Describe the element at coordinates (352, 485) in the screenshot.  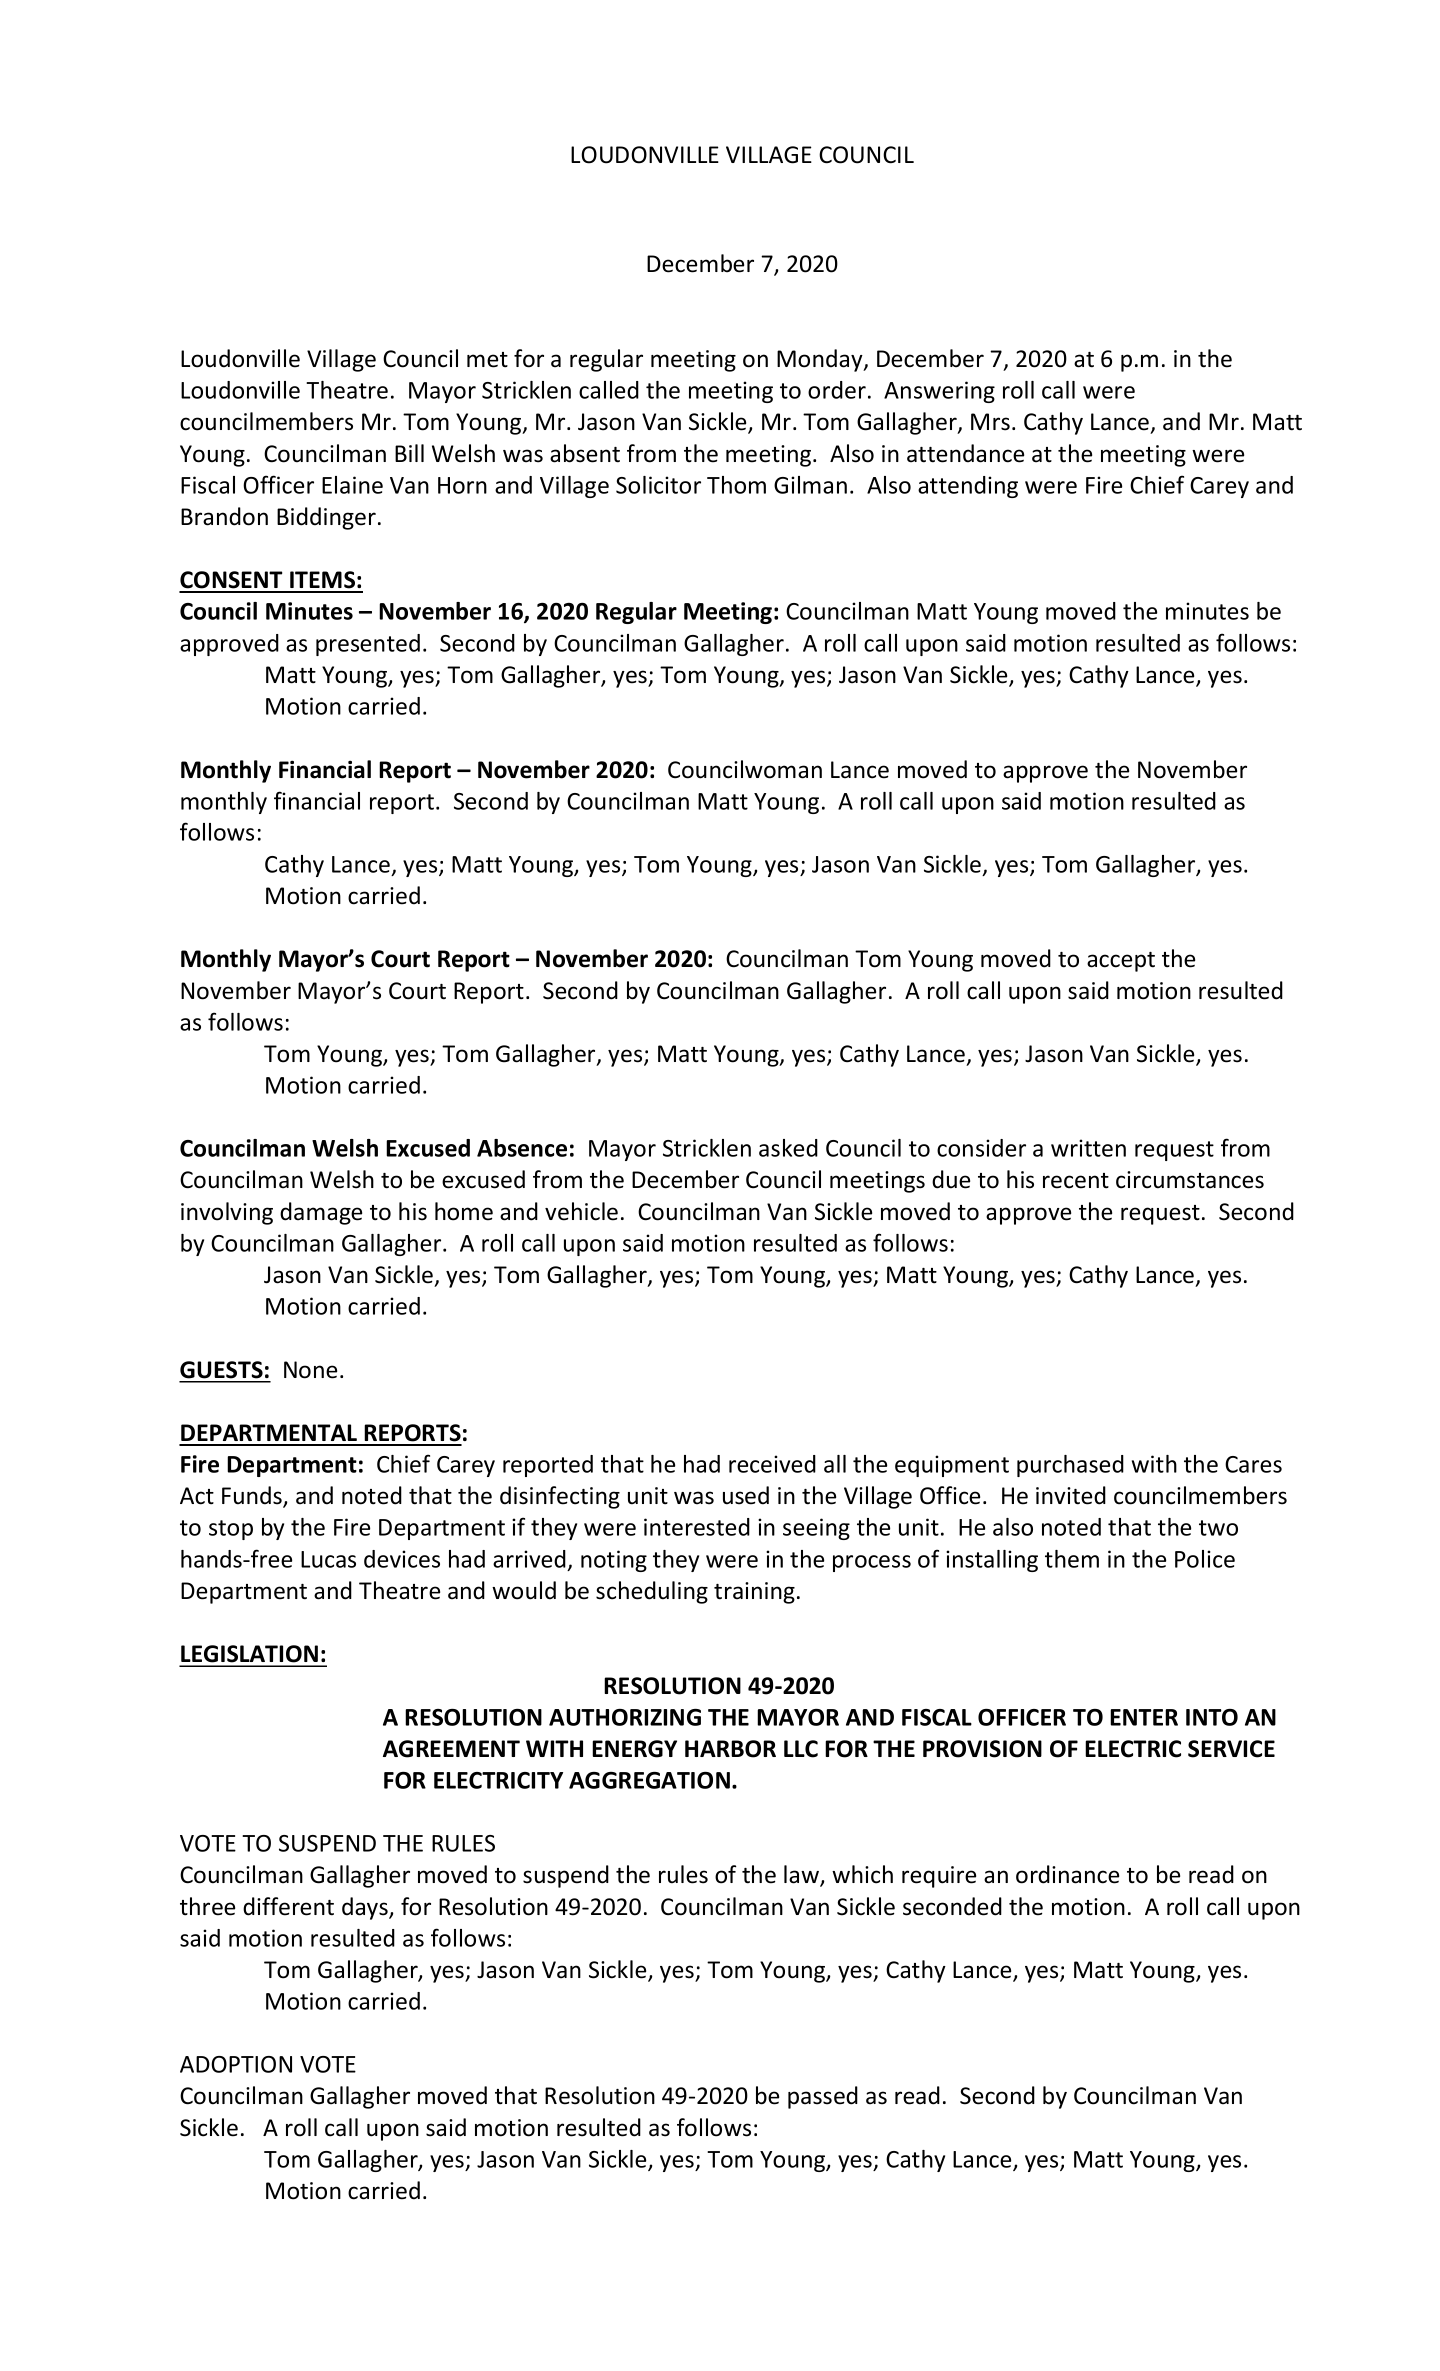
I see `Elaine` at that location.
